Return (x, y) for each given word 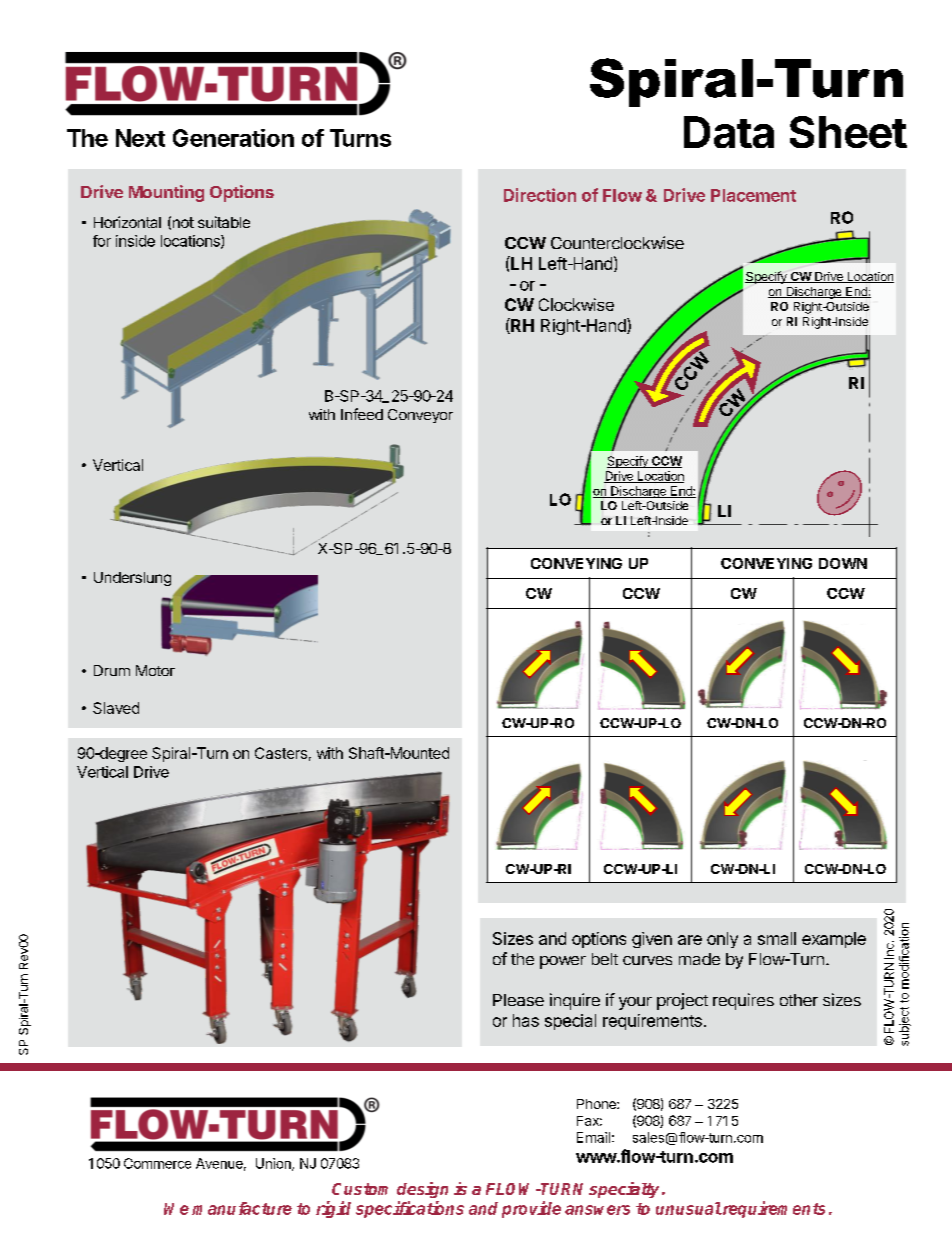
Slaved (116, 708)
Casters (281, 753)
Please (518, 1000)
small (777, 938)
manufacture (242, 1208)
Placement (753, 195)
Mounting (166, 193)
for (102, 241)
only (722, 940)
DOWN (843, 563)
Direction (540, 195)
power (563, 962)
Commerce (157, 1163)
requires (743, 1001)
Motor (155, 670)
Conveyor (420, 416)
